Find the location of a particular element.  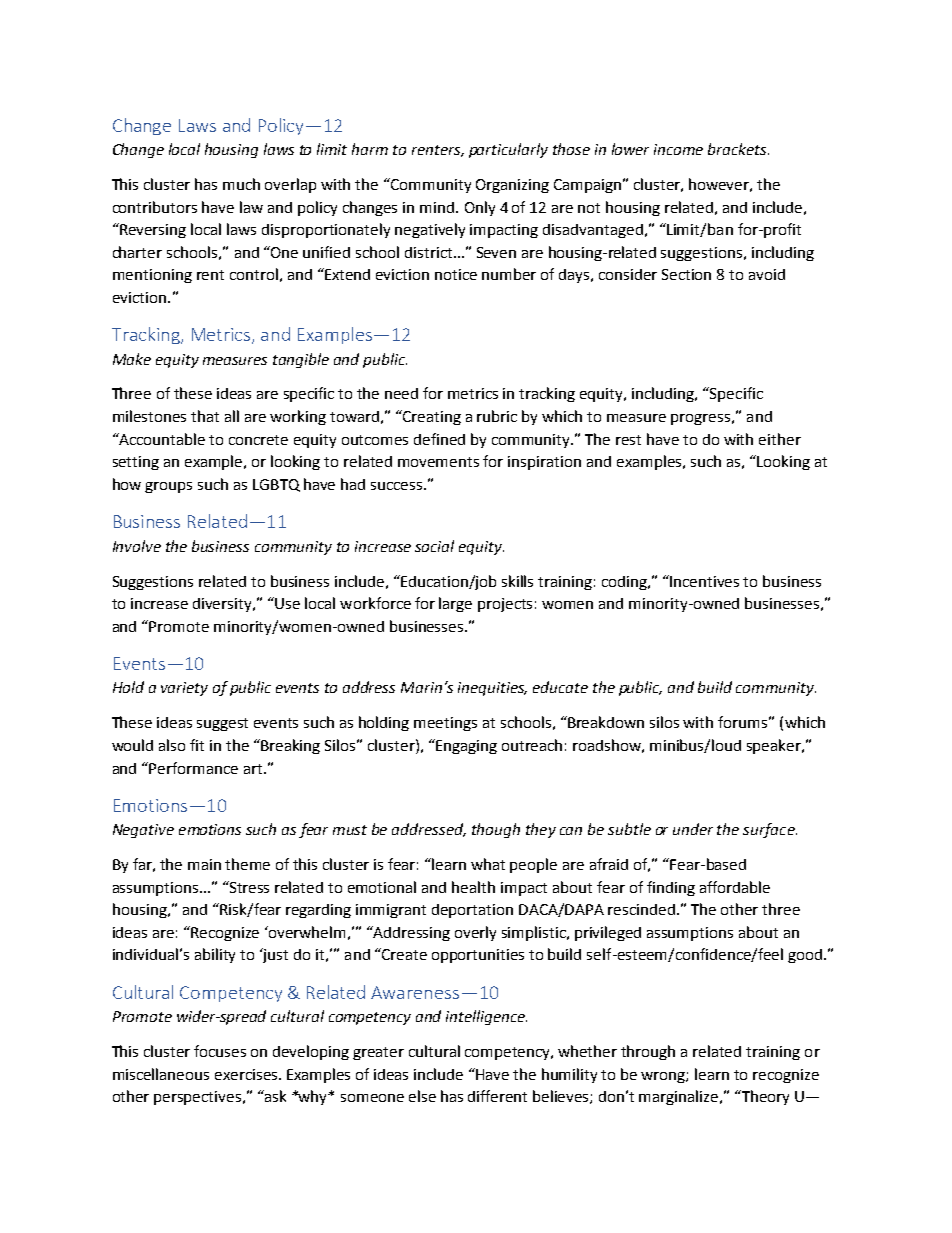

focuses is located at coordinates (220, 1051).
